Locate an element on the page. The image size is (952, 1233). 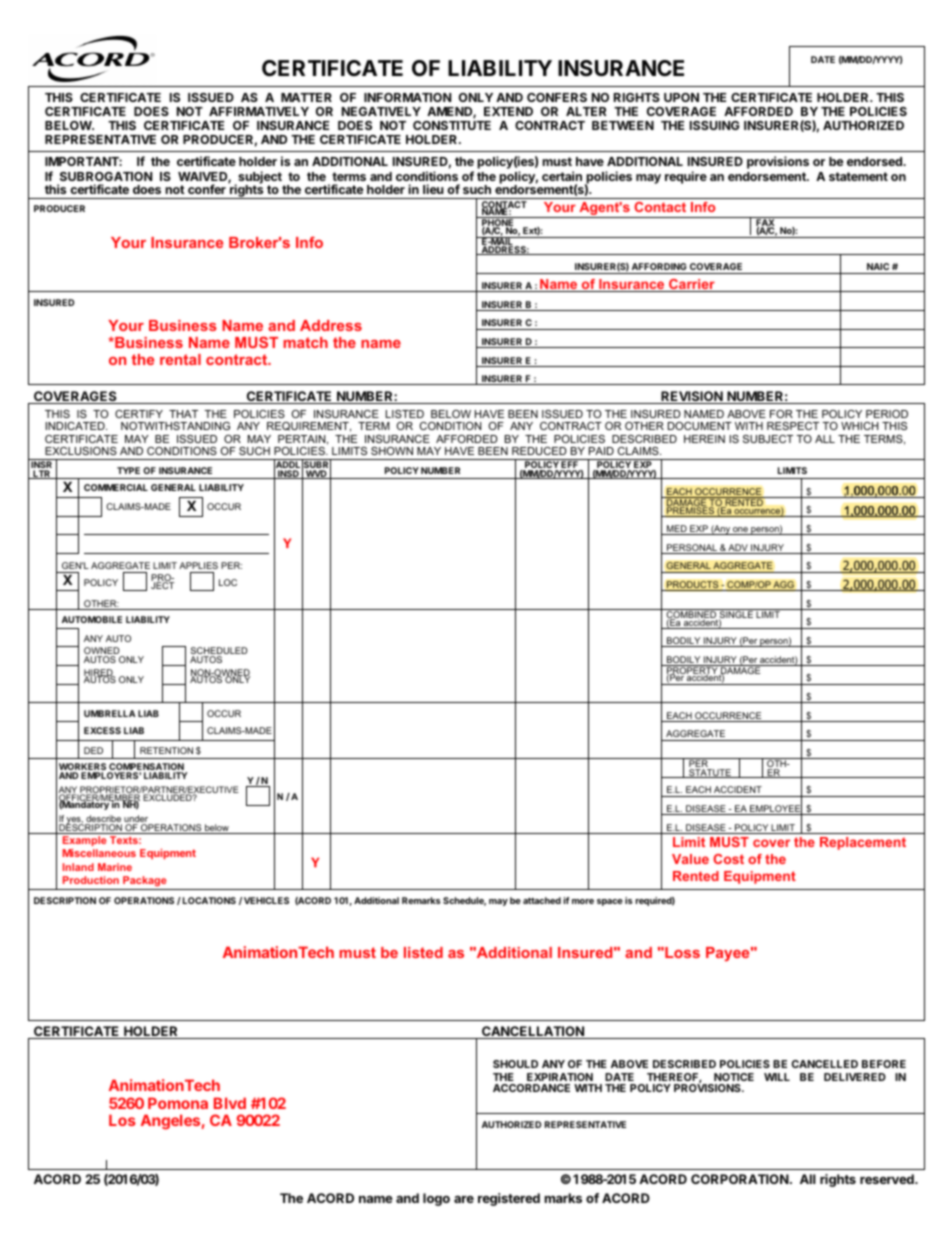
SINGLE is located at coordinates (736, 615).
